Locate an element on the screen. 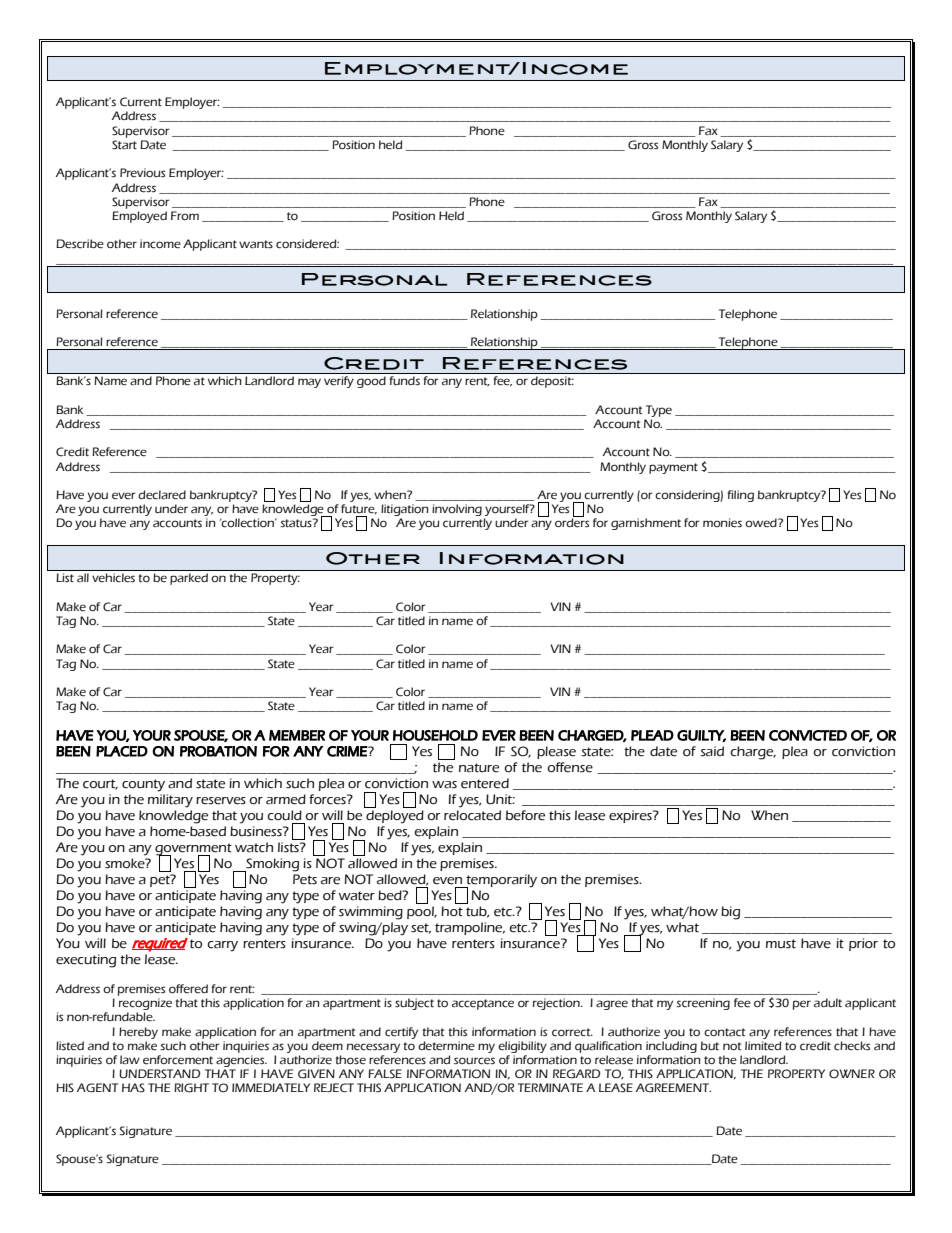 The width and height of the screenshot is (952, 1233). PROBATION is located at coordinates (218, 751).
